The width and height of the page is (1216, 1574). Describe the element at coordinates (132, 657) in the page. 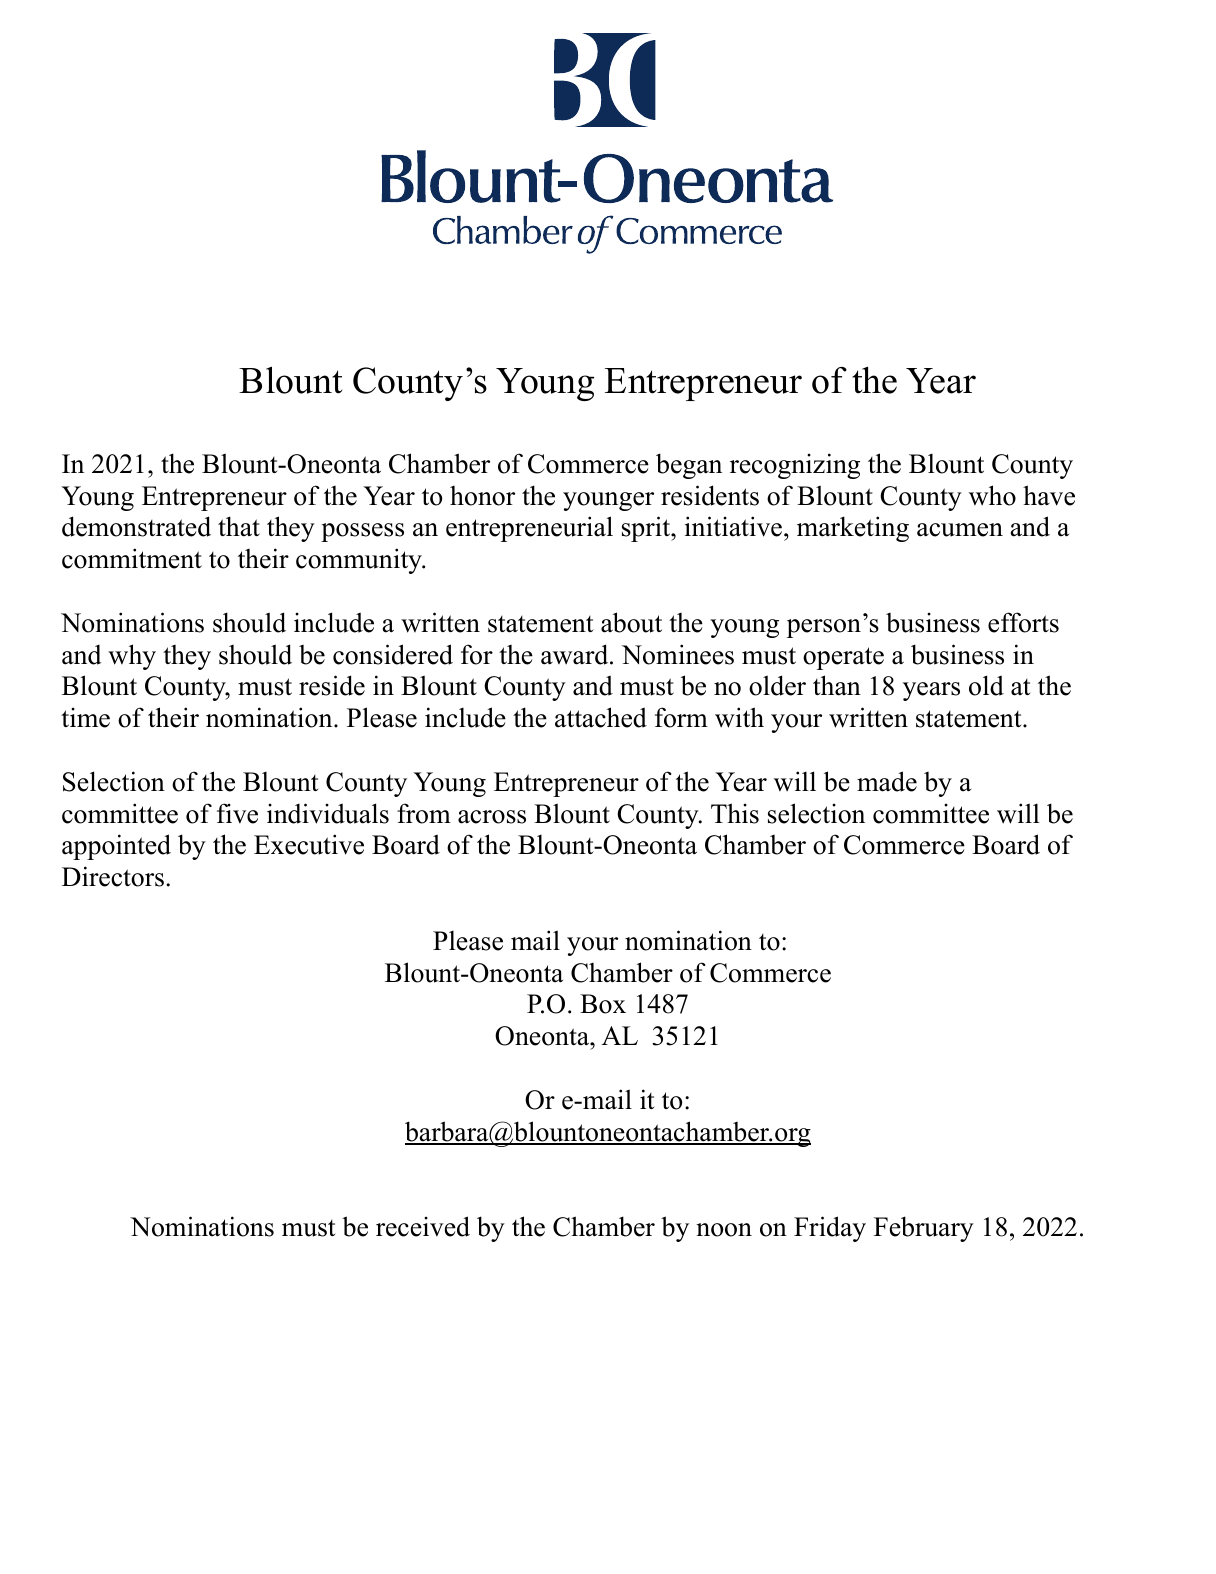

I see `why` at that location.
